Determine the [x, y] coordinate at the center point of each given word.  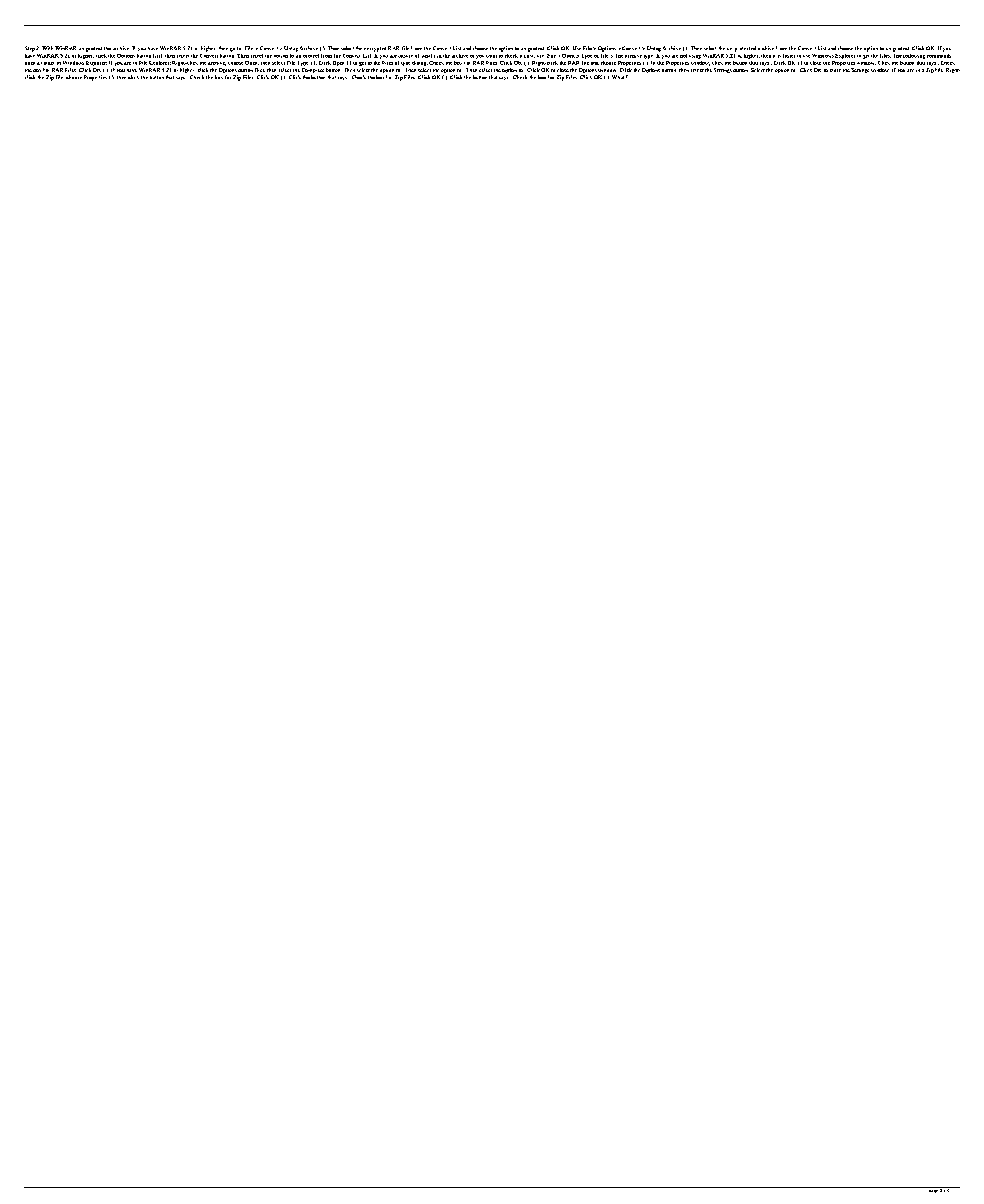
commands [939, 54]
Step [30, 49]
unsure [405, 56]
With [47, 48]
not [683, 56]
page [933, 1190]
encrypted [375, 49]
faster [789, 56]
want [491, 56]
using [695, 57]
